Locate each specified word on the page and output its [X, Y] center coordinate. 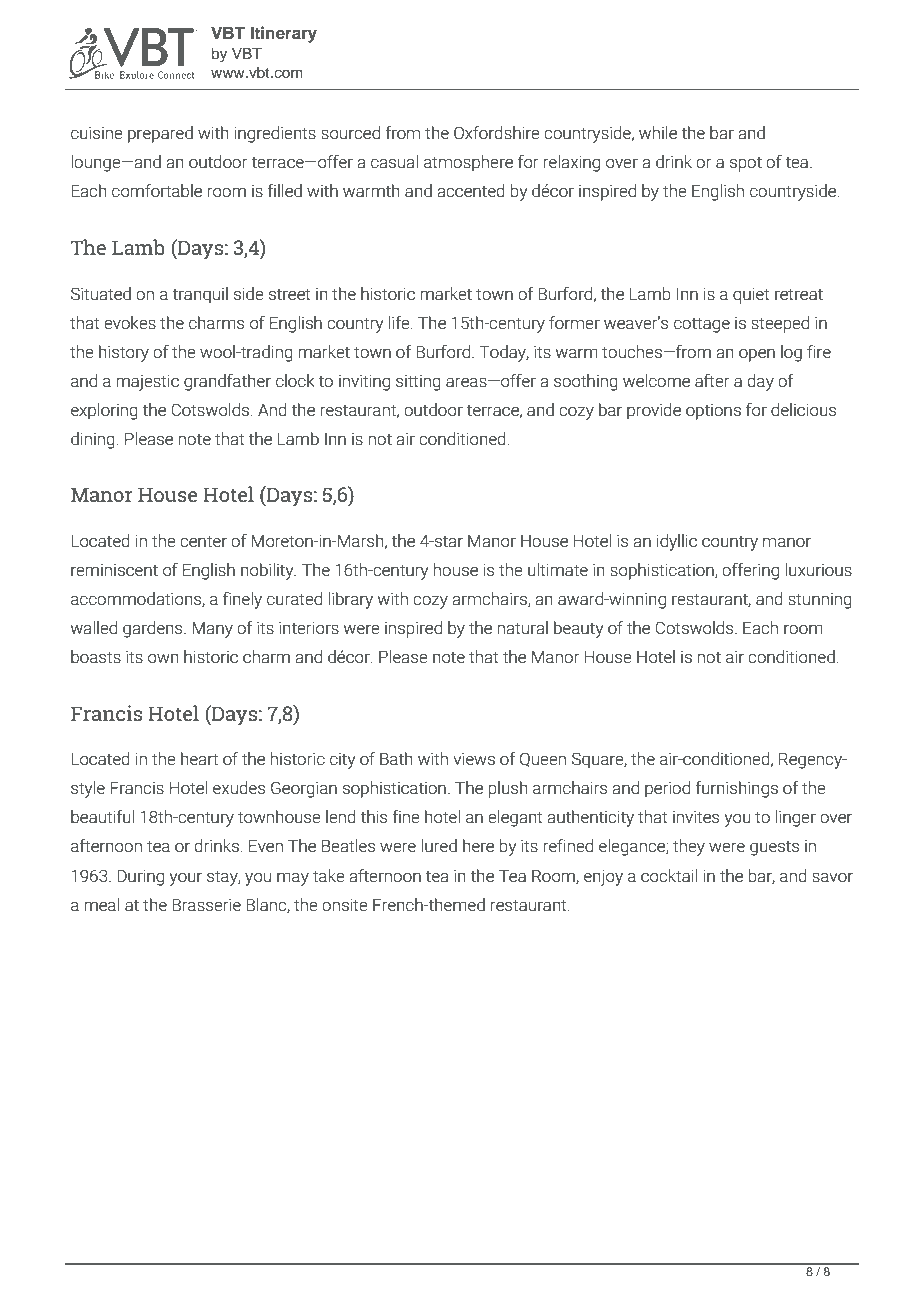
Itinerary [284, 34]
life [400, 322]
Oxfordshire [497, 132]
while [658, 132]
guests [774, 848]
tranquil [200, 295]
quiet [751, 295]
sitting [418, 383]
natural [523, 627]
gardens [154, 629]
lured [439, 845]
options [713, 412]
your [185, 879]
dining [93, 440]
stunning [820, 601]
